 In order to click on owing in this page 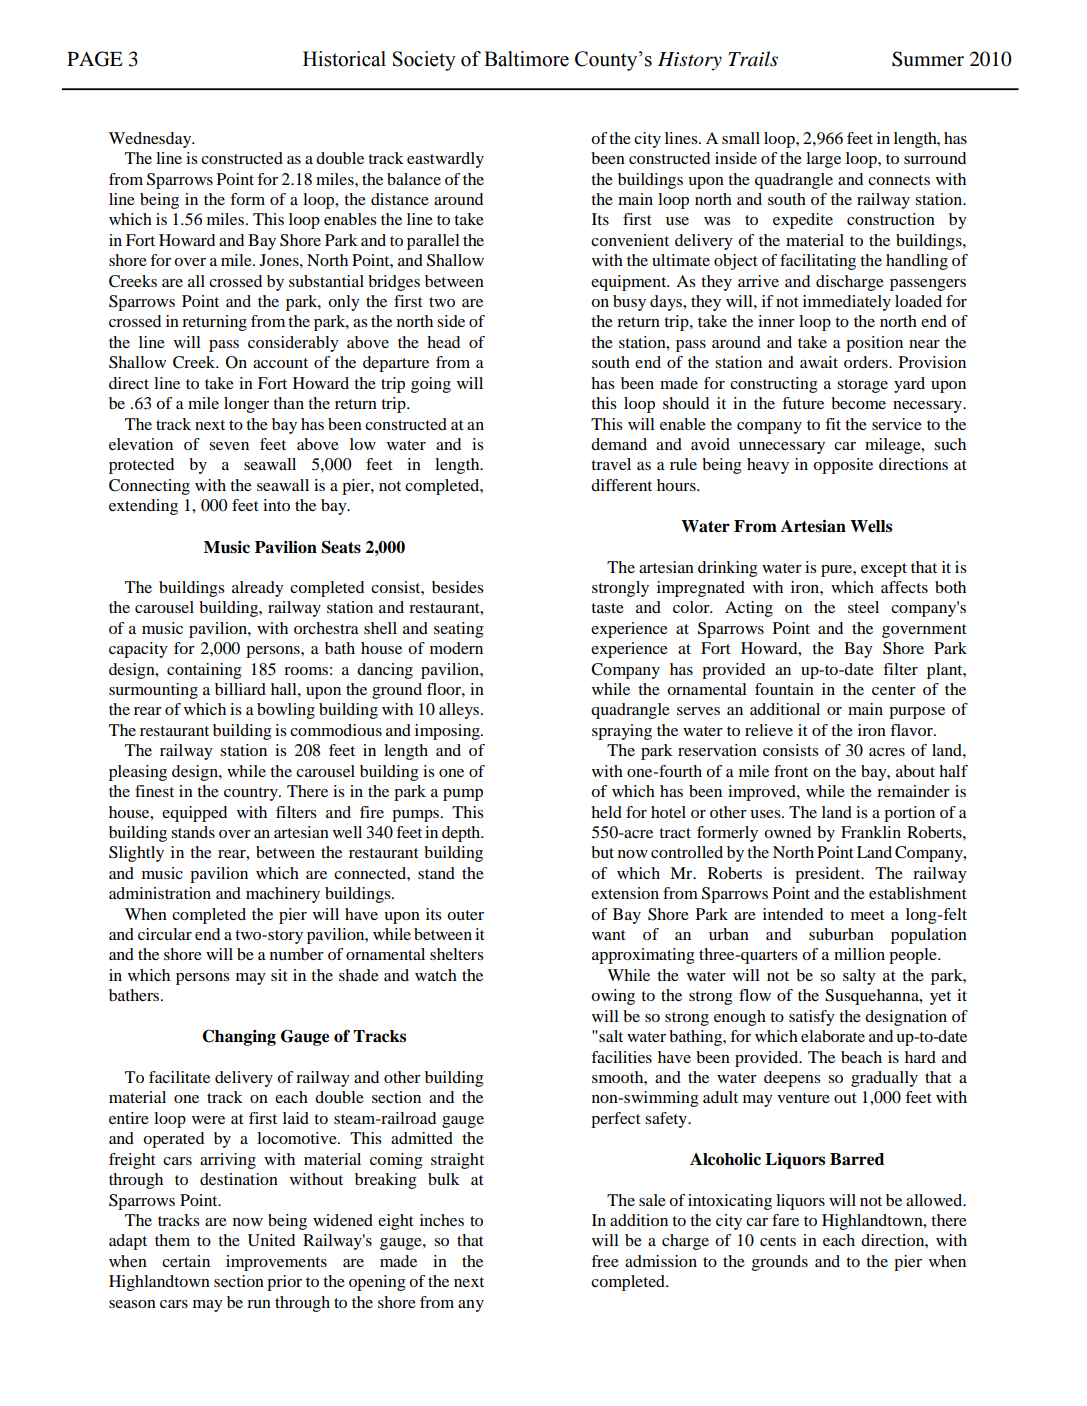, I will do `click(613, 997)`.
